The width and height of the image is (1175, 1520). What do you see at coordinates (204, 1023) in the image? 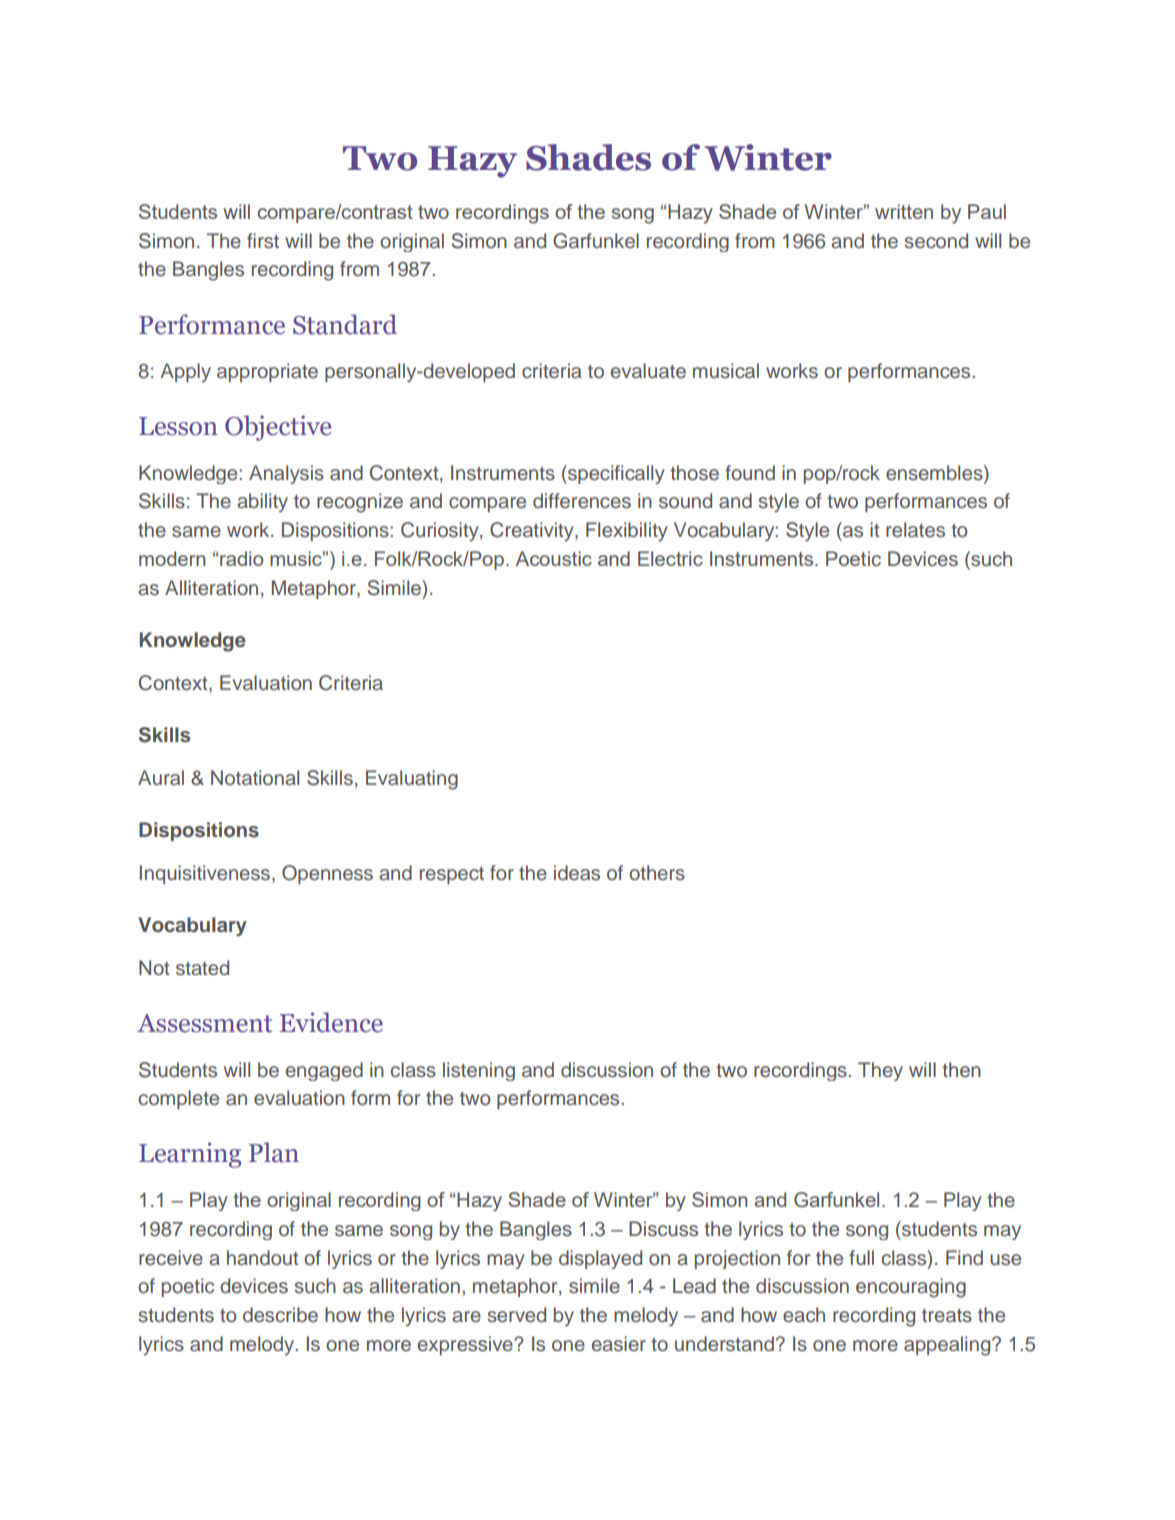
I see `Assessment` at bounding box center [204, 1023].
